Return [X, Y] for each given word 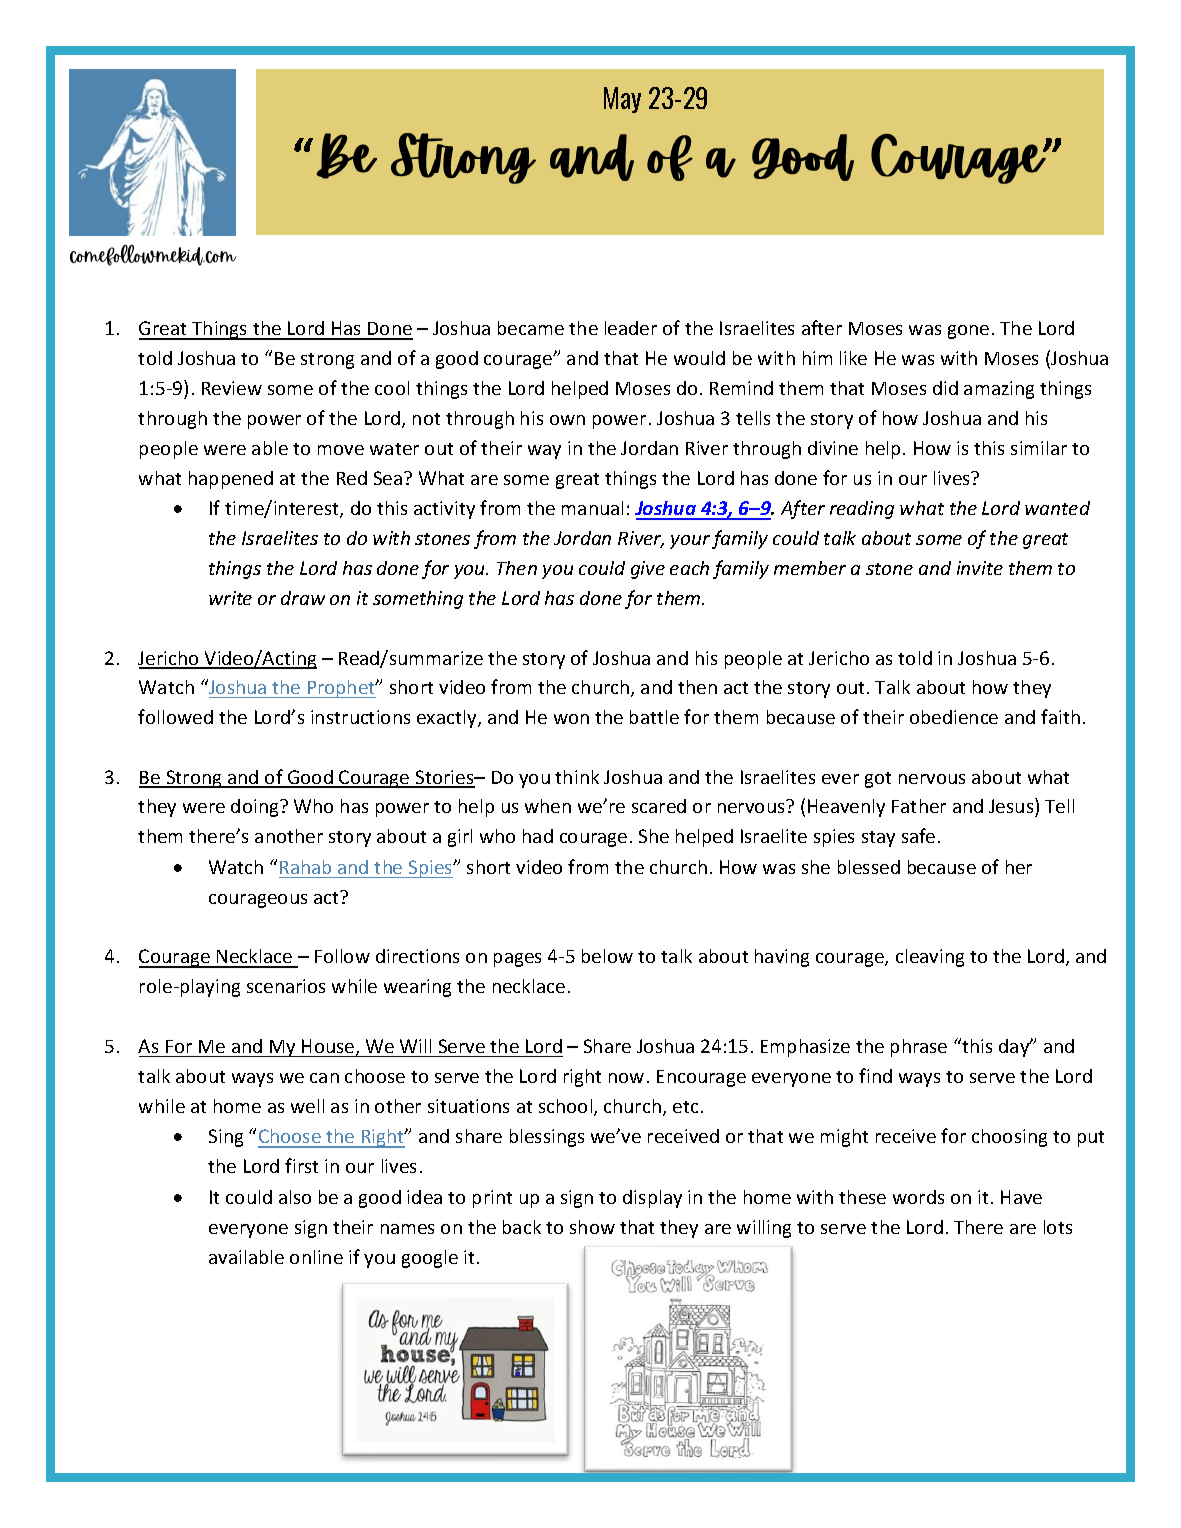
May [622, 100]
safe [918, 835]
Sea [389, 478]
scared [659, 806]
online [316, 1257]
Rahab [305, 867]
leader [631, 328]
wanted [1057, 508]
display [652, 1199]
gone [968, 332]
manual [592, 508]
